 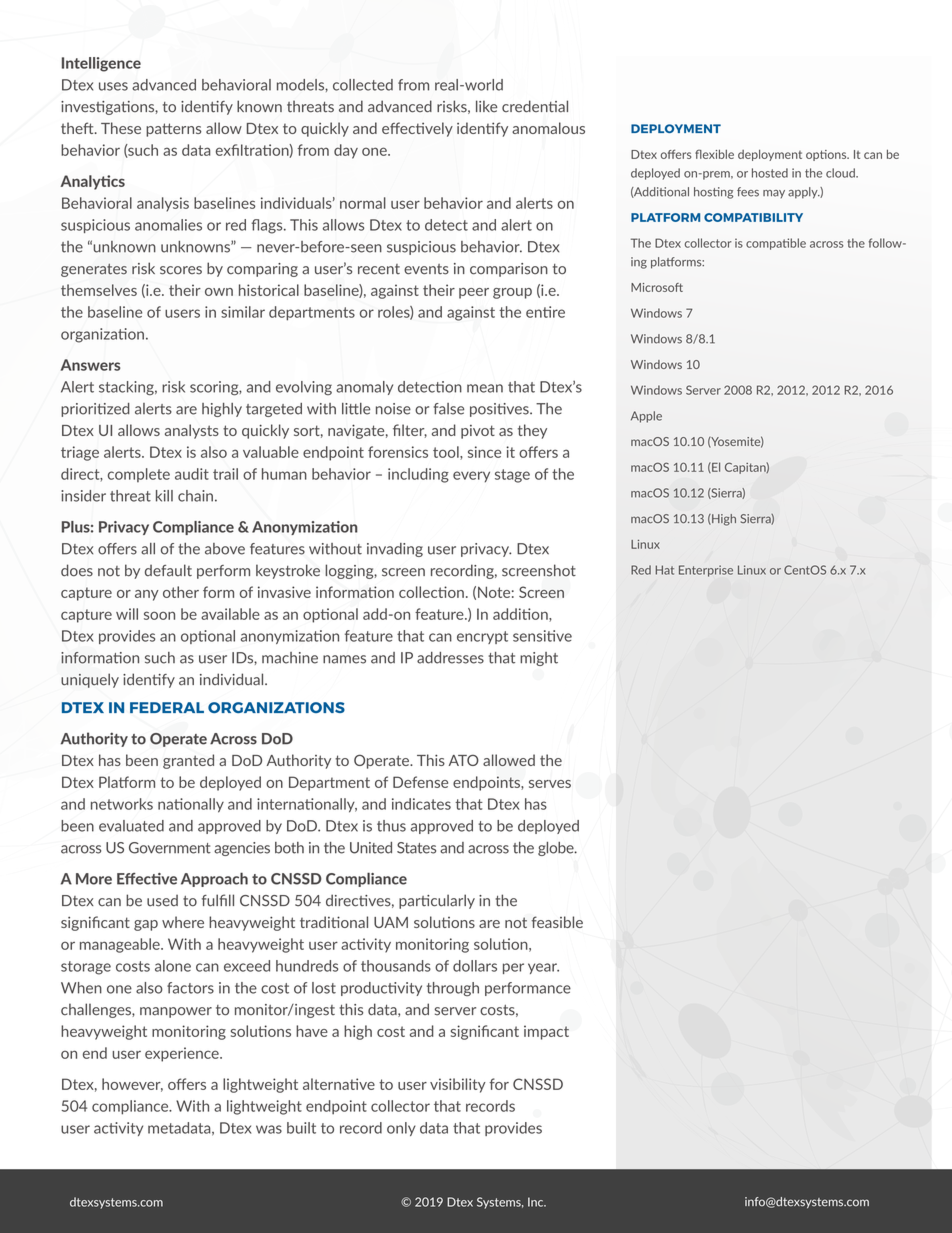 What do you see at coordinates (183, 1054) in the screenshot?
I see `experience` at bounding box center [183, 1054].
